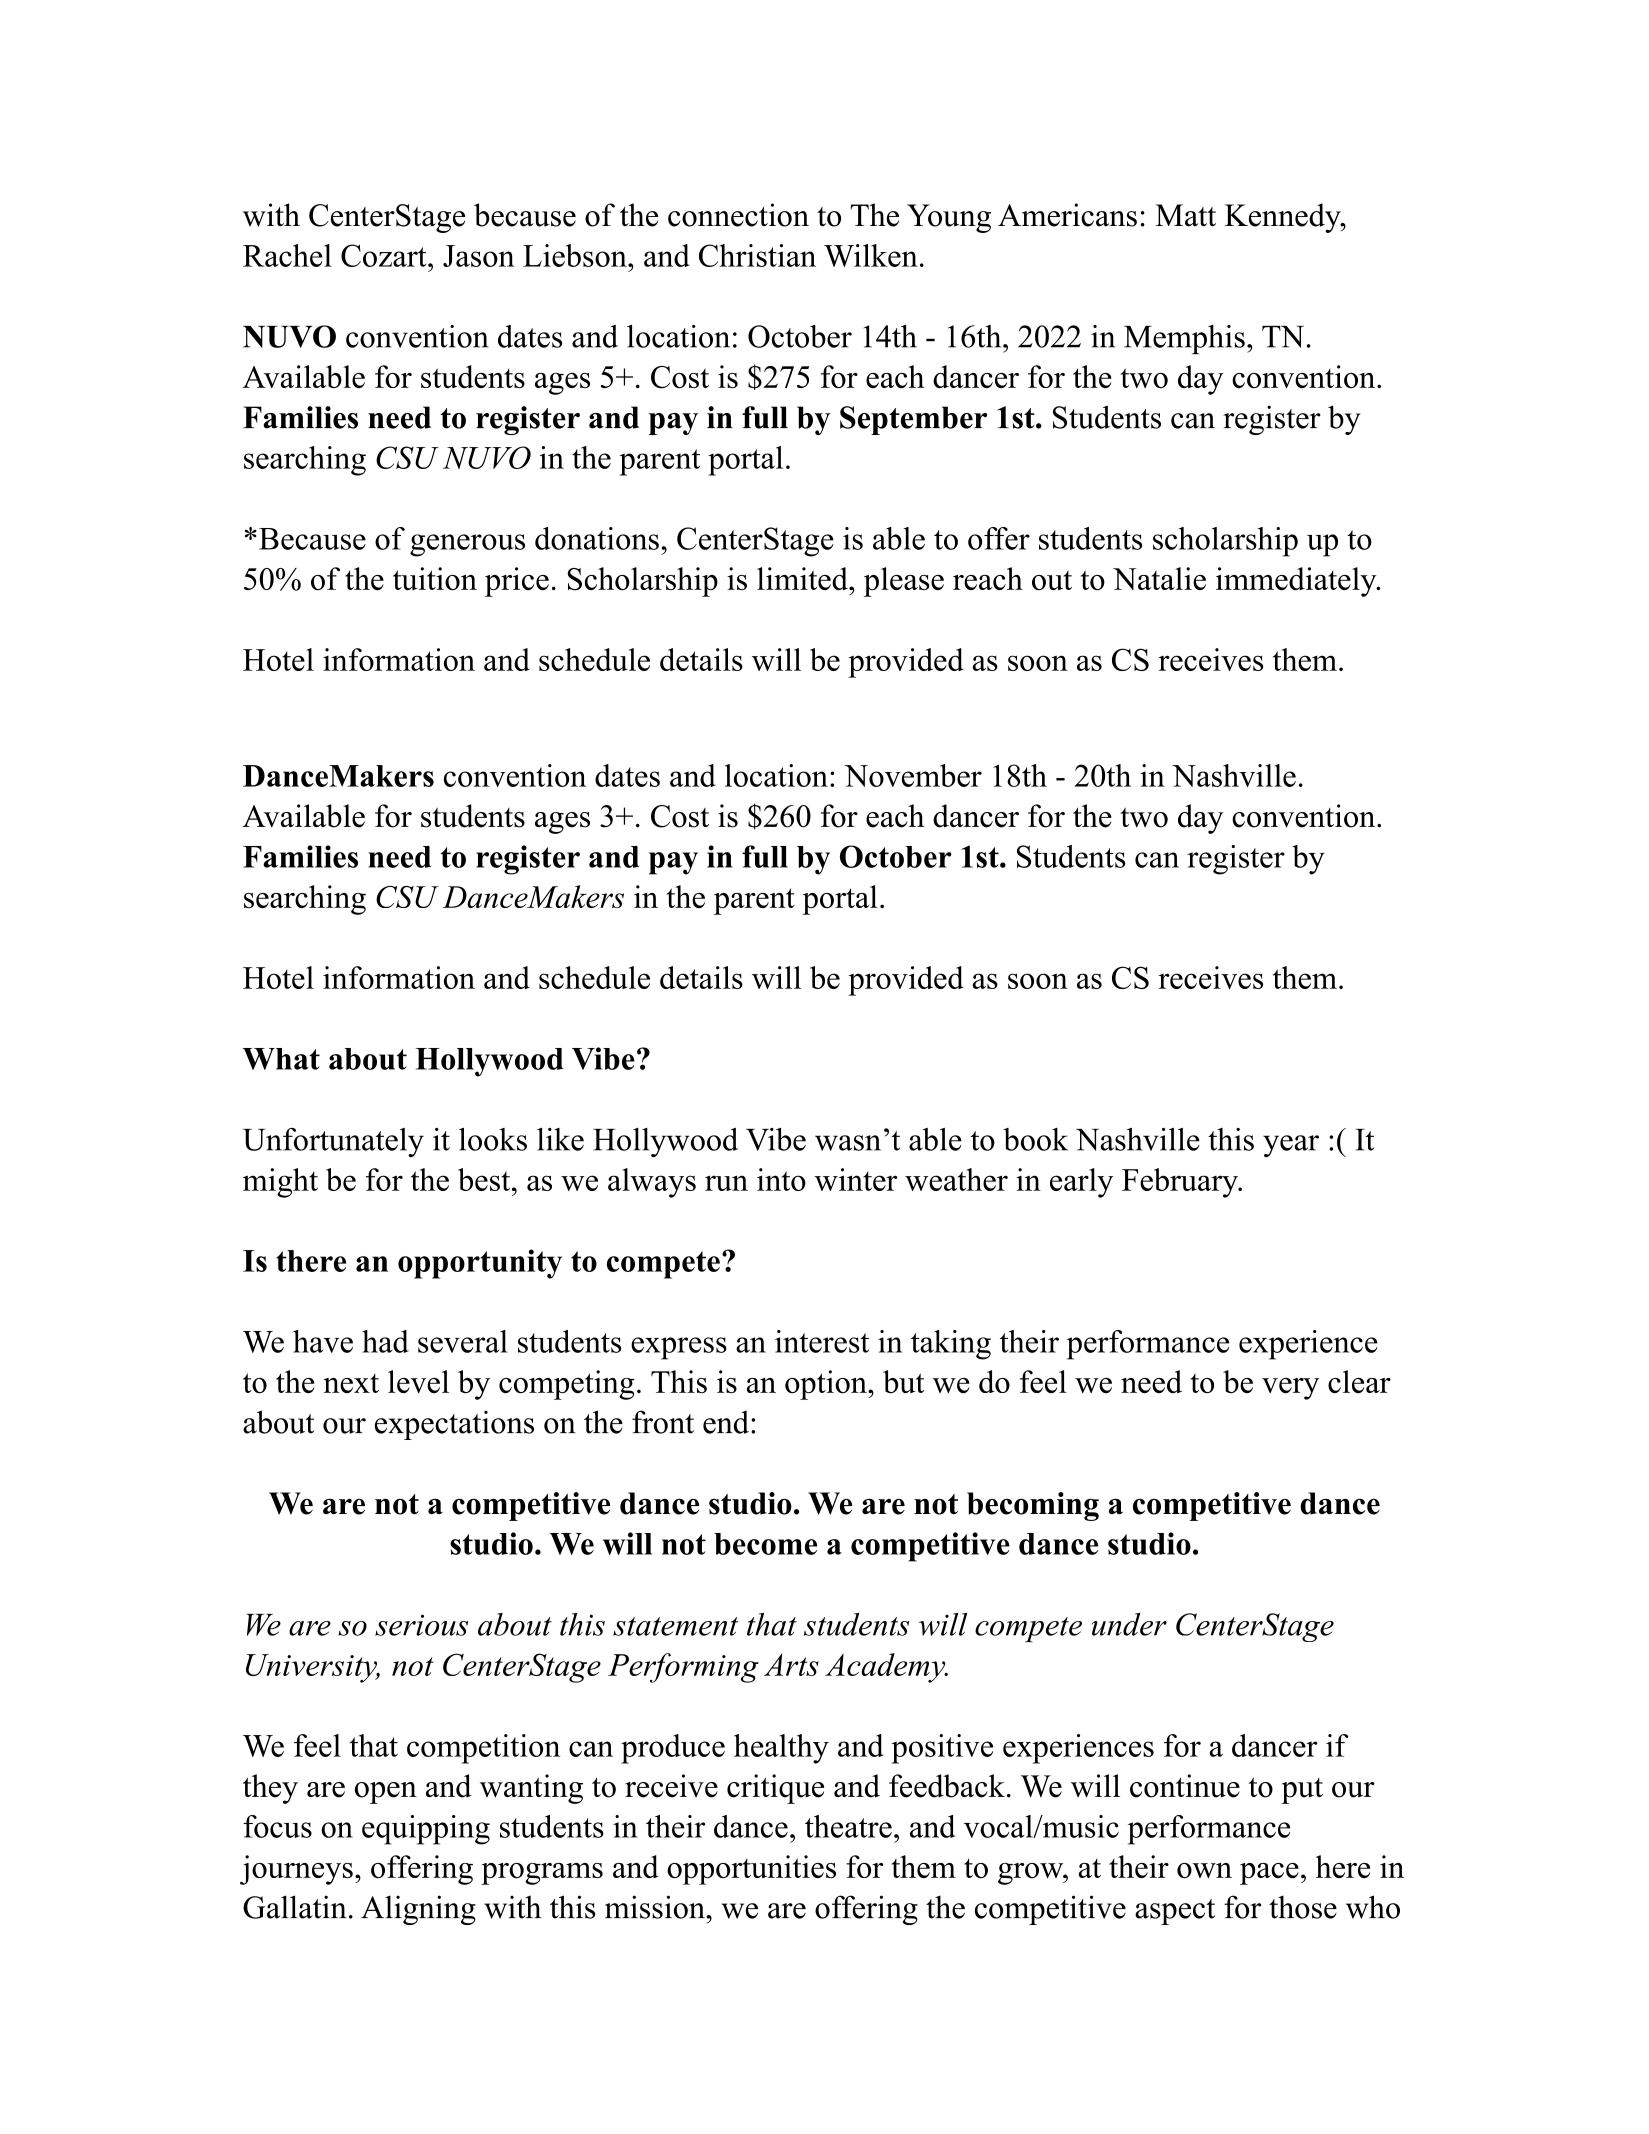 This document has width=1649, height=2134. What do you see at coordinates (281, 1059) in the document?
I see `What` at bounding box center [281, 1059].
